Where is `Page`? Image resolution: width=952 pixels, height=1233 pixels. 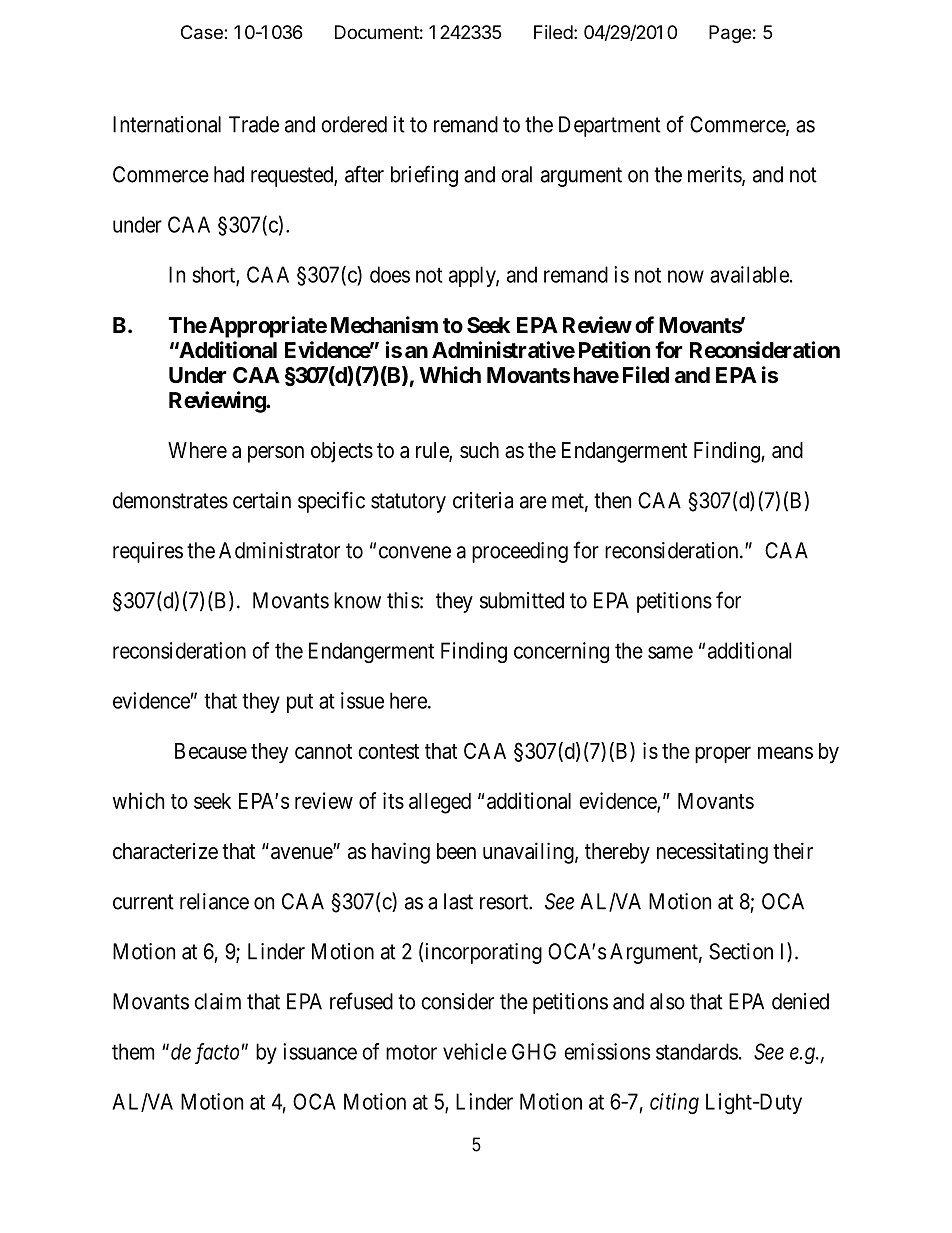 Page is located at coordinates (730, 34).
